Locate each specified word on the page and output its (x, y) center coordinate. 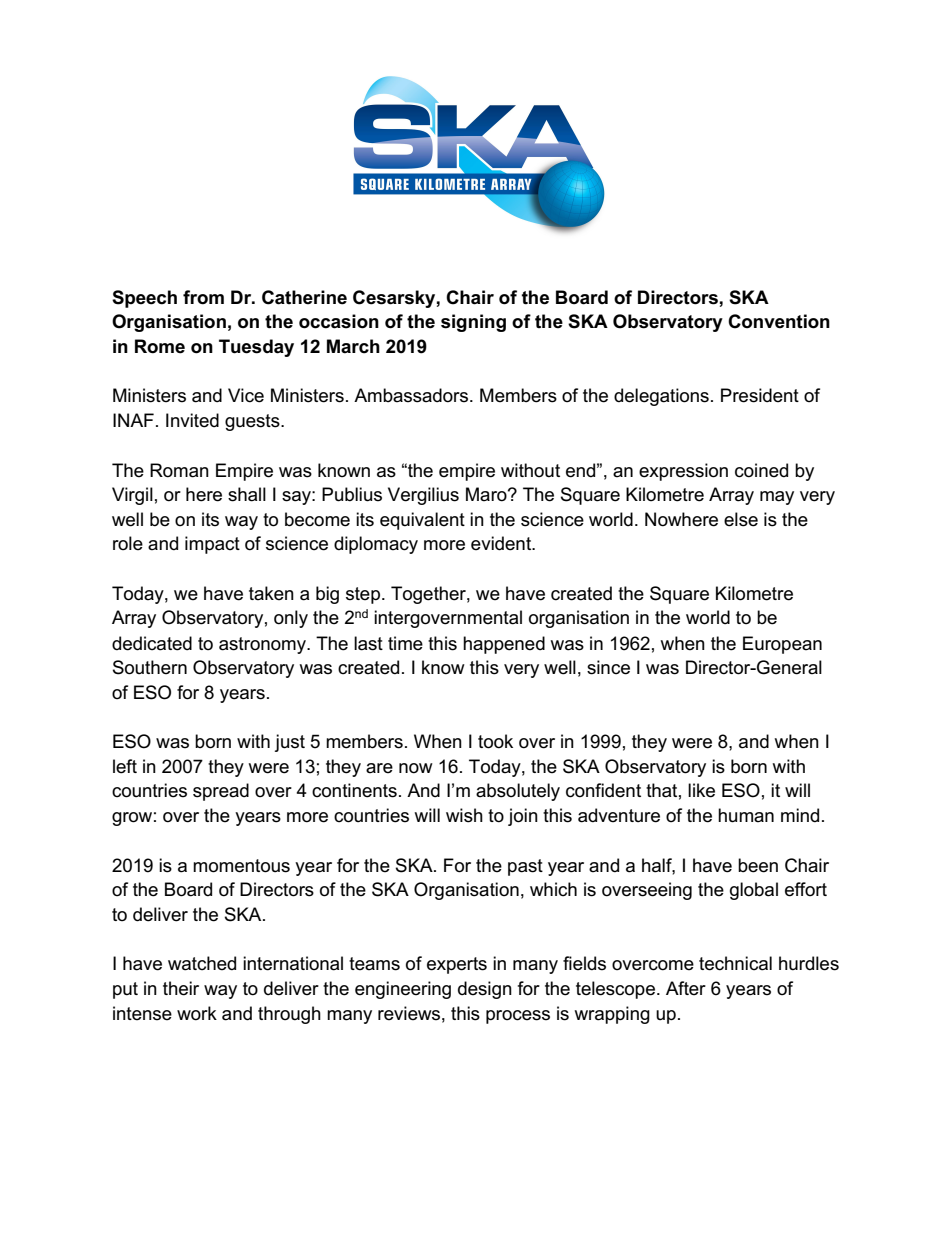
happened (504, 645)
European (782, 645)
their (181, 988)
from (203, 297)
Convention (779, 321)
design (485, 990)
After (686, 988)
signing (473, 323)
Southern (150, 667)
